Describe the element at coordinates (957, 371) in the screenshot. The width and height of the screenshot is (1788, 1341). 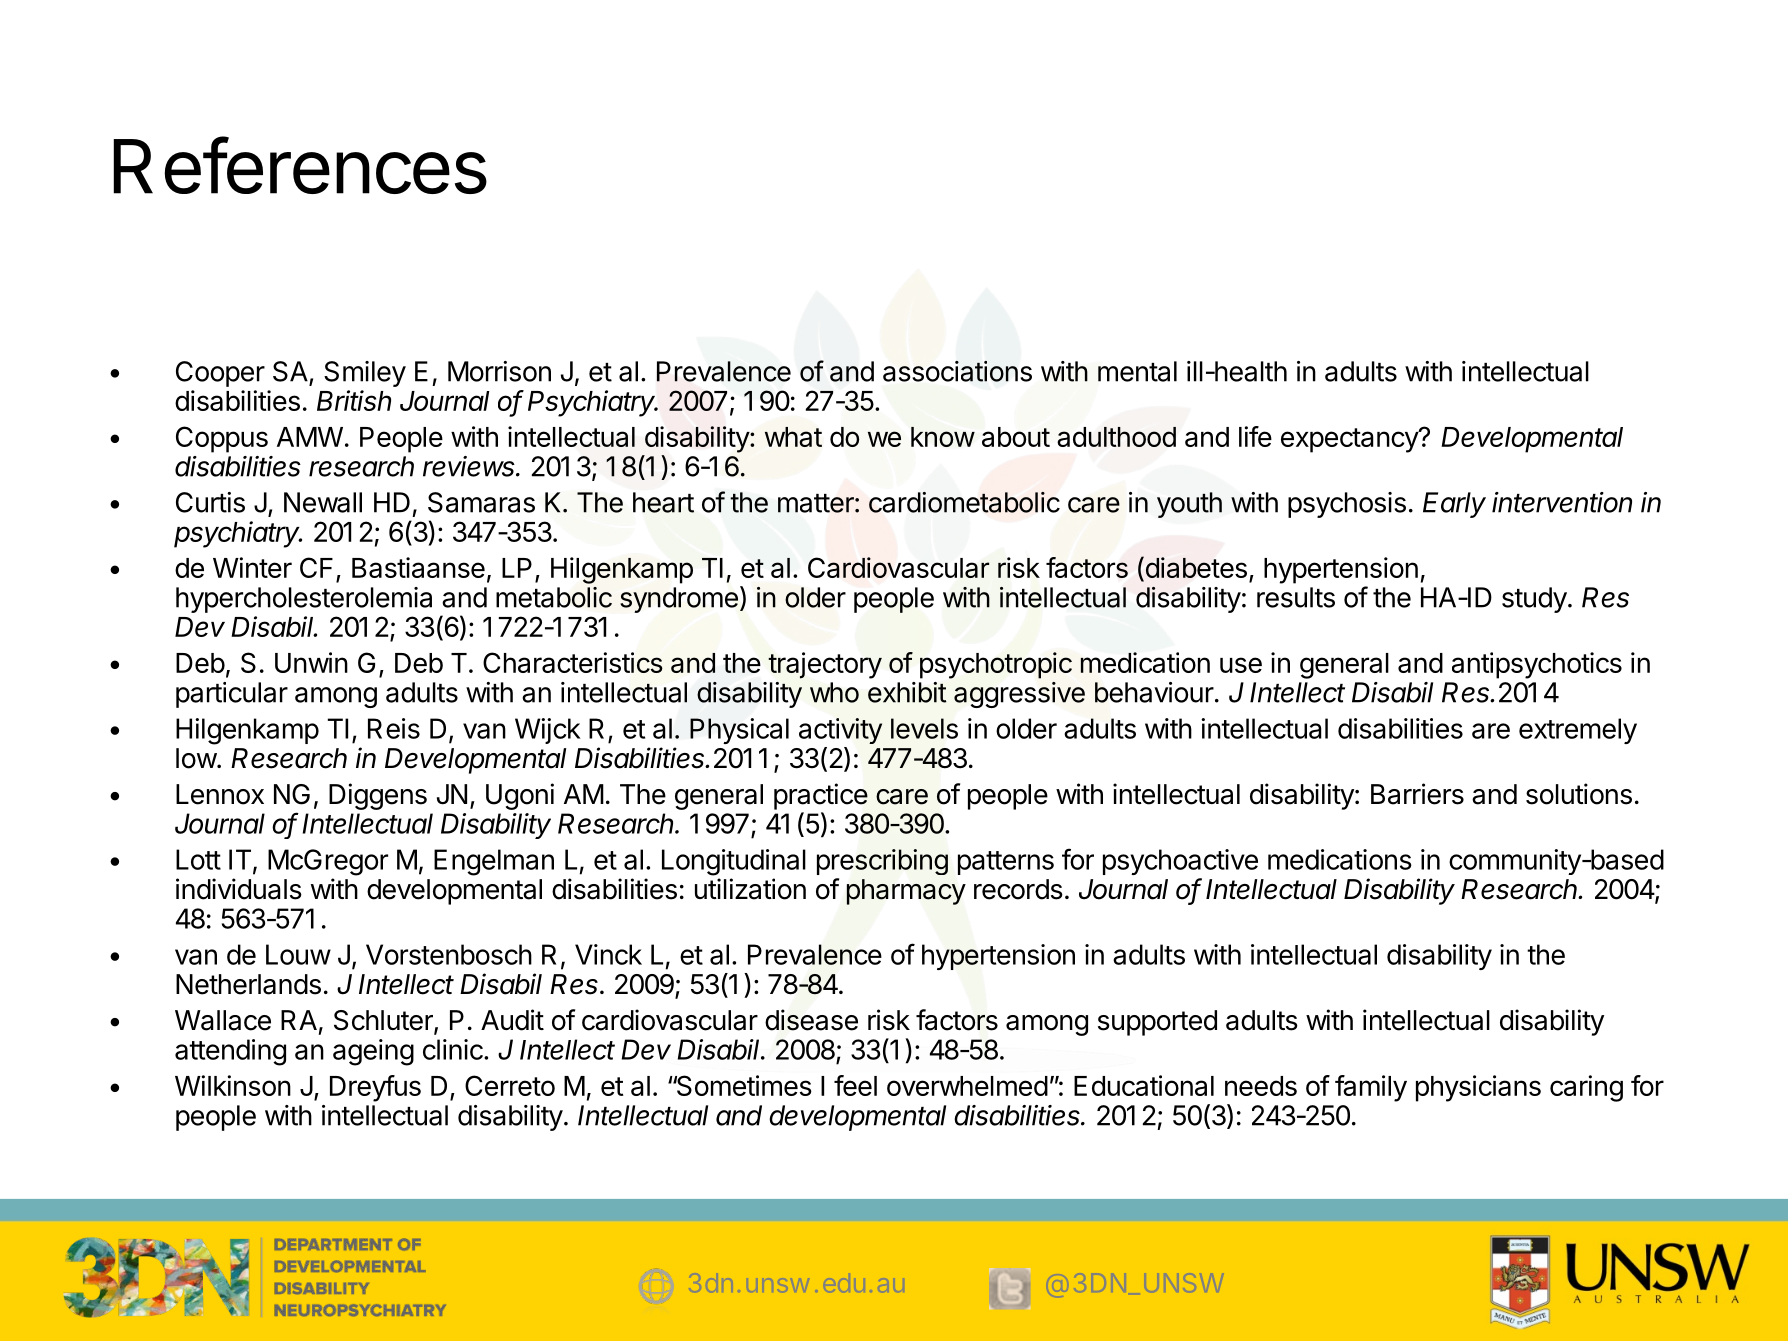
I see `associations` at that location.
